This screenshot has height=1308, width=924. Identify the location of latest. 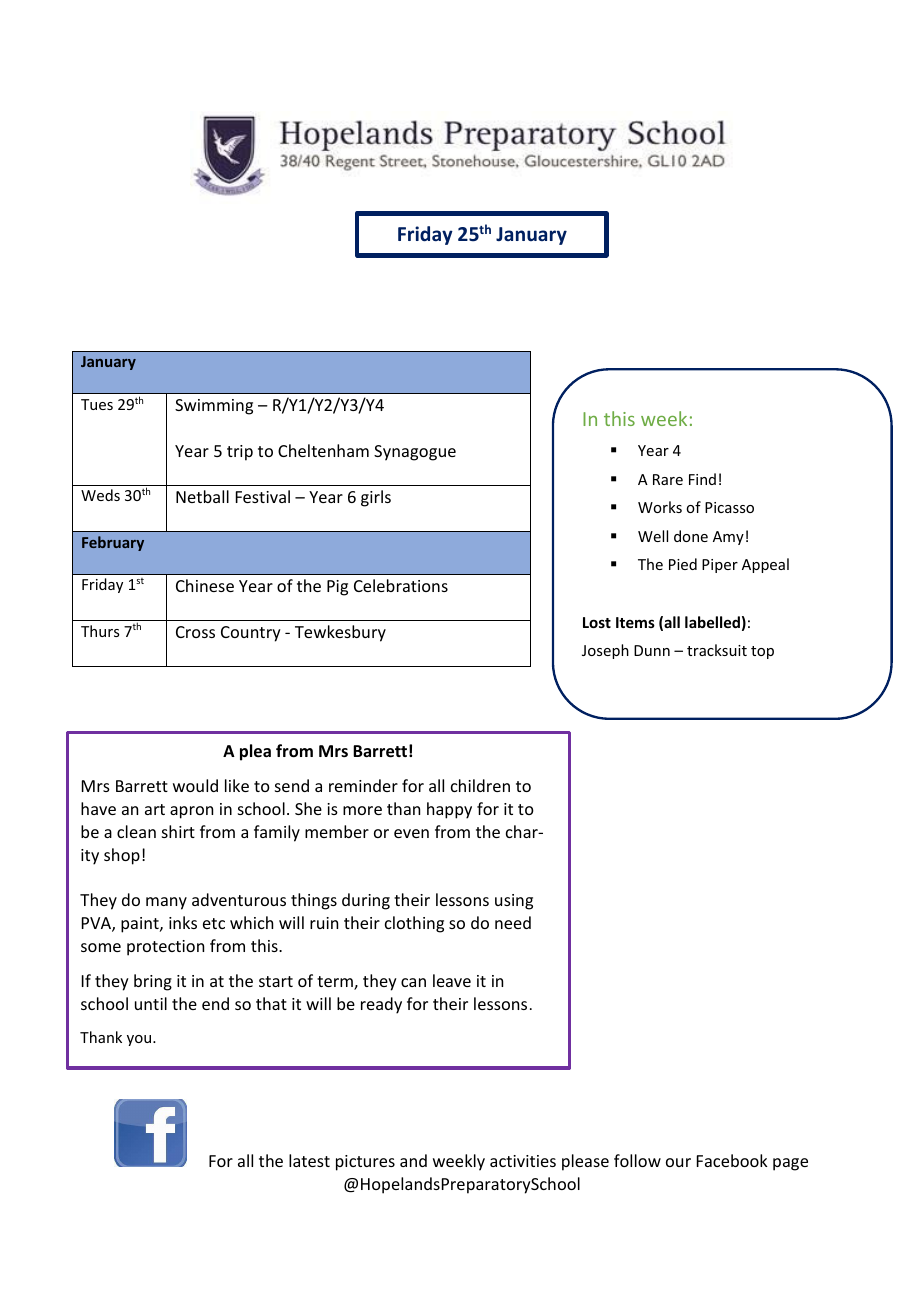
(309, 1160).
